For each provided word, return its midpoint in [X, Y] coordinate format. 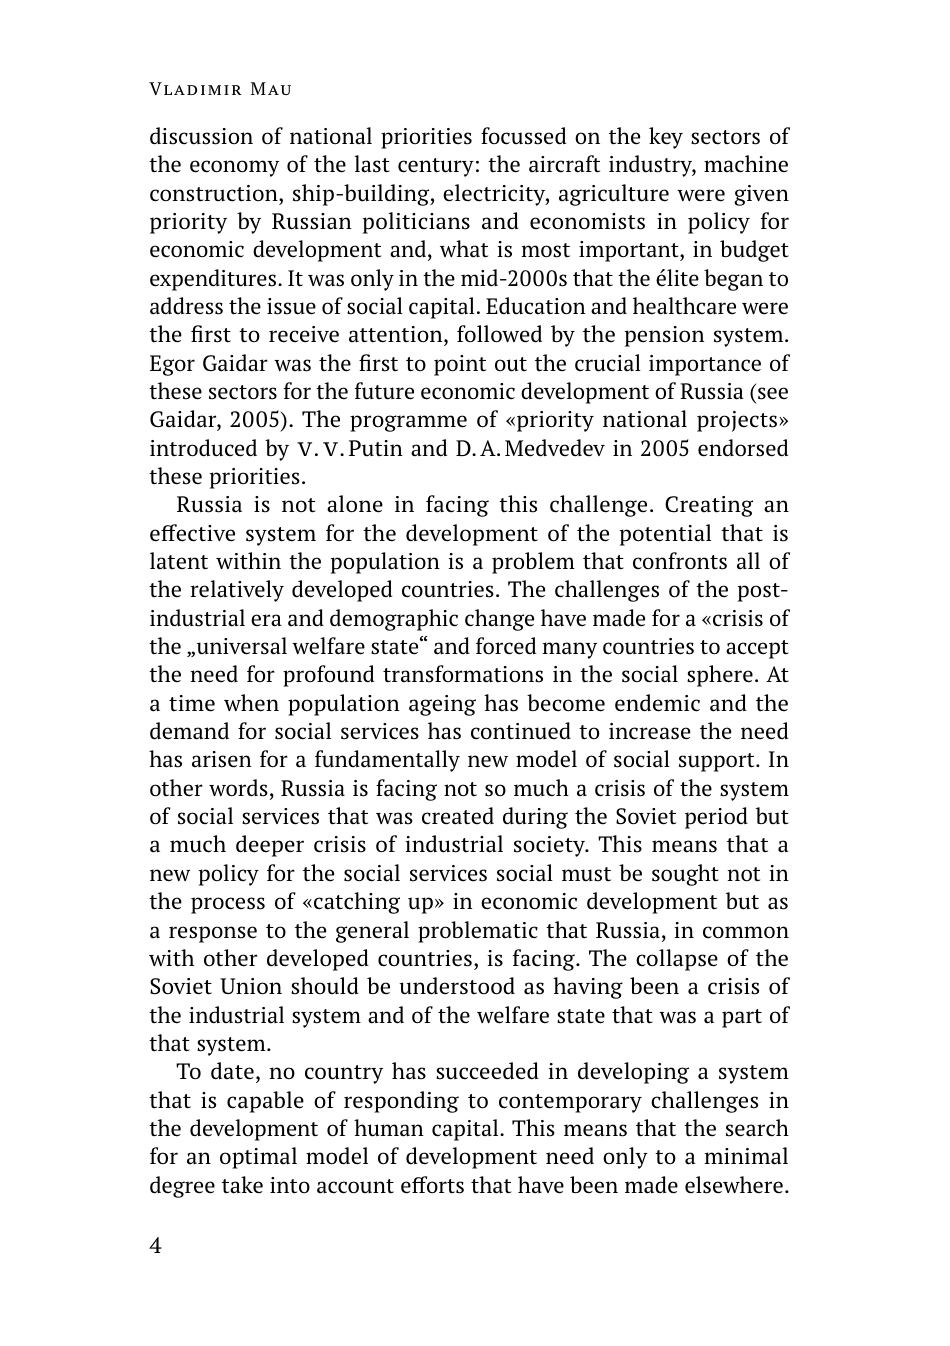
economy [234, 168]
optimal [258, 1158]
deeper [270, 846]
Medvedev [555, 448]
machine [746, 164]
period [716, 818]
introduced [203, 448]
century [436, 167]
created [458, 816]
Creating [709, 506]
